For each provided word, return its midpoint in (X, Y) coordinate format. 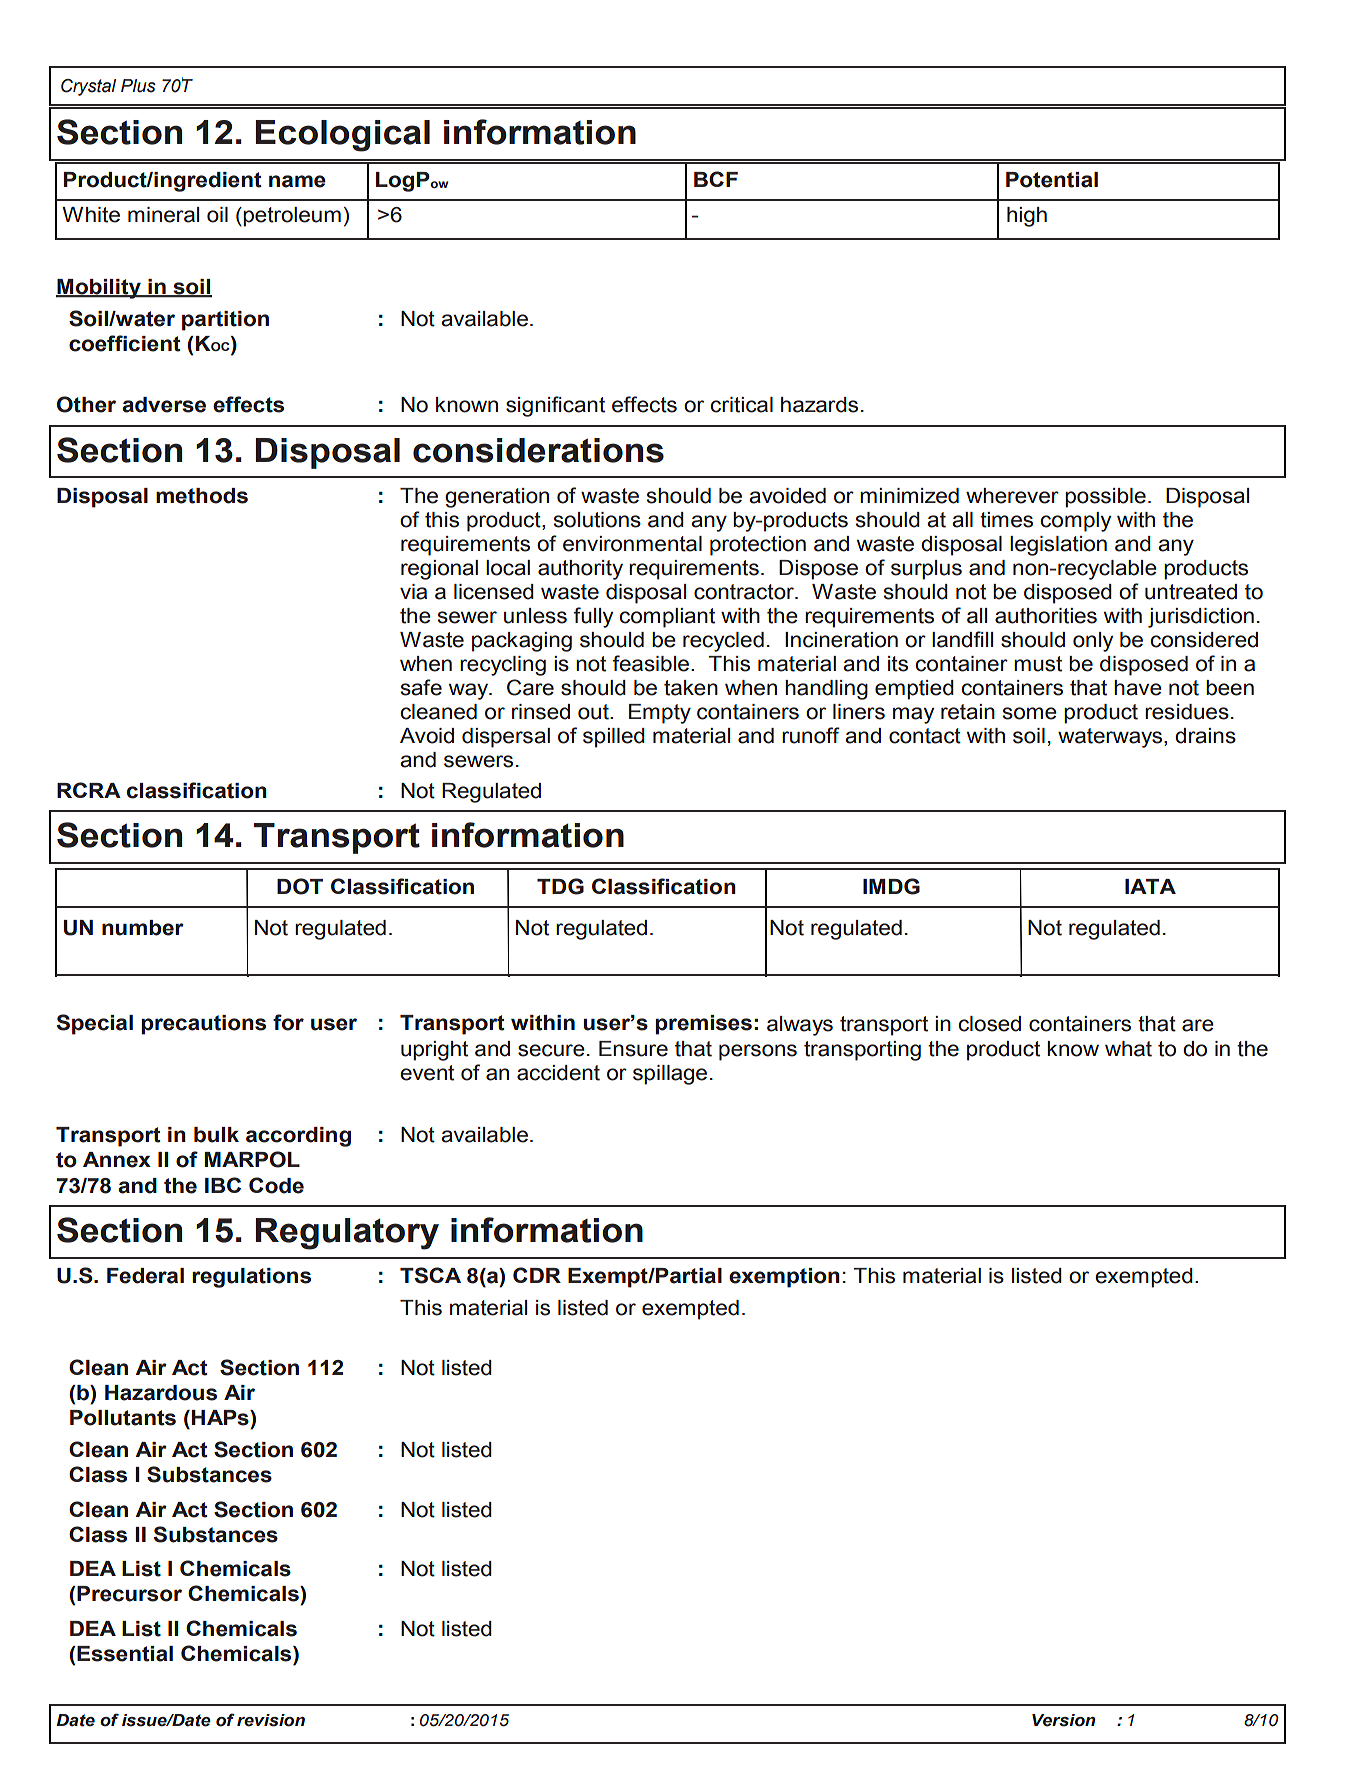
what (1128, 1049)
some (1030, 713)
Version (1064, 1720)
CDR (537, 1275)
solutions (597, 520)
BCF (716, 179)
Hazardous (161, 1393)
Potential (1052, 180)
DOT (300, 886)
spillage (670, 1075)
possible (1105, 498)
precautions (203, 1025)
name (297, 181)
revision (271, 1720)
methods (202, 496)
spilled (614, 738)
